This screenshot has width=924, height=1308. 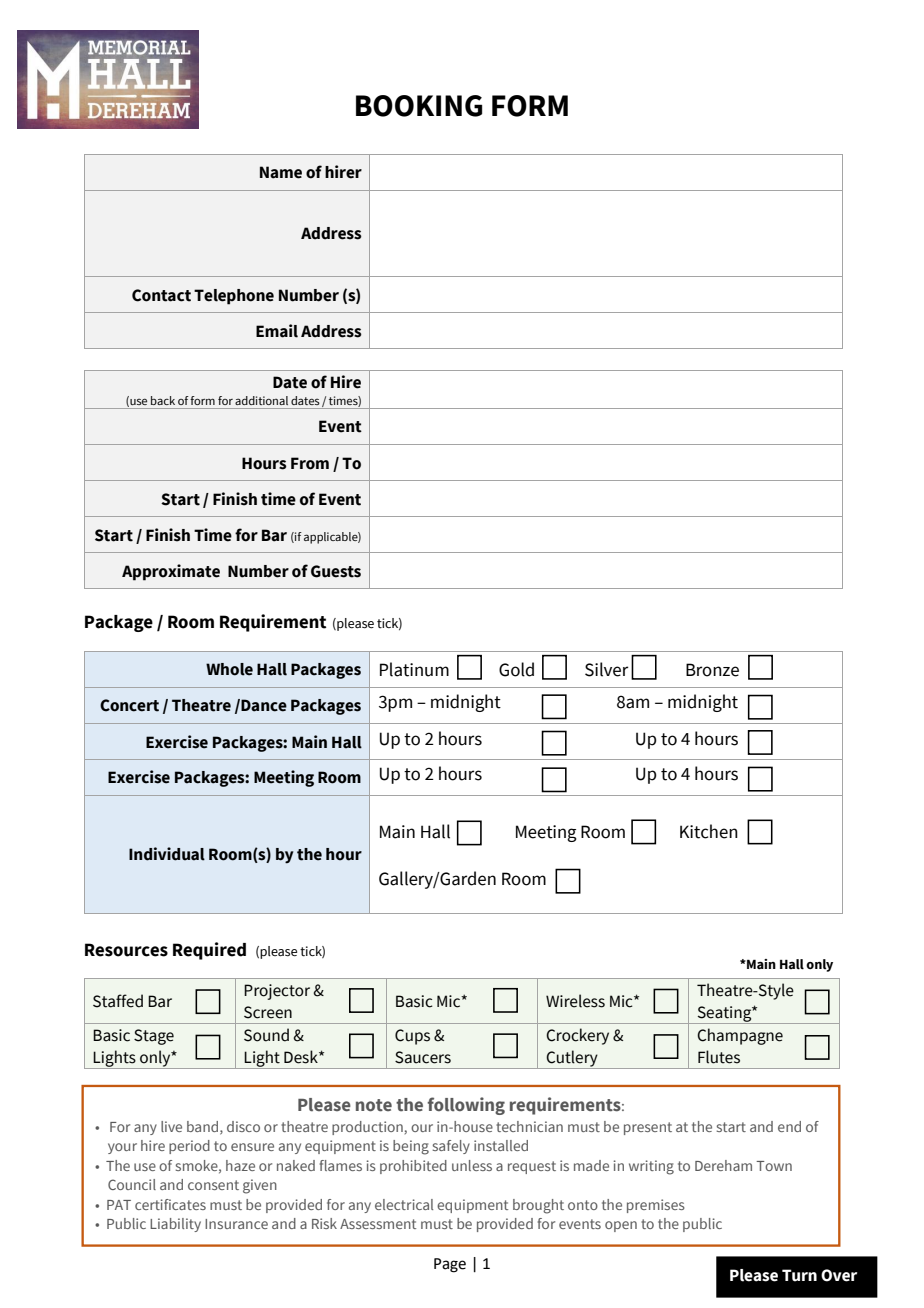 I want to click on Required, so click(x=209, y=951).
